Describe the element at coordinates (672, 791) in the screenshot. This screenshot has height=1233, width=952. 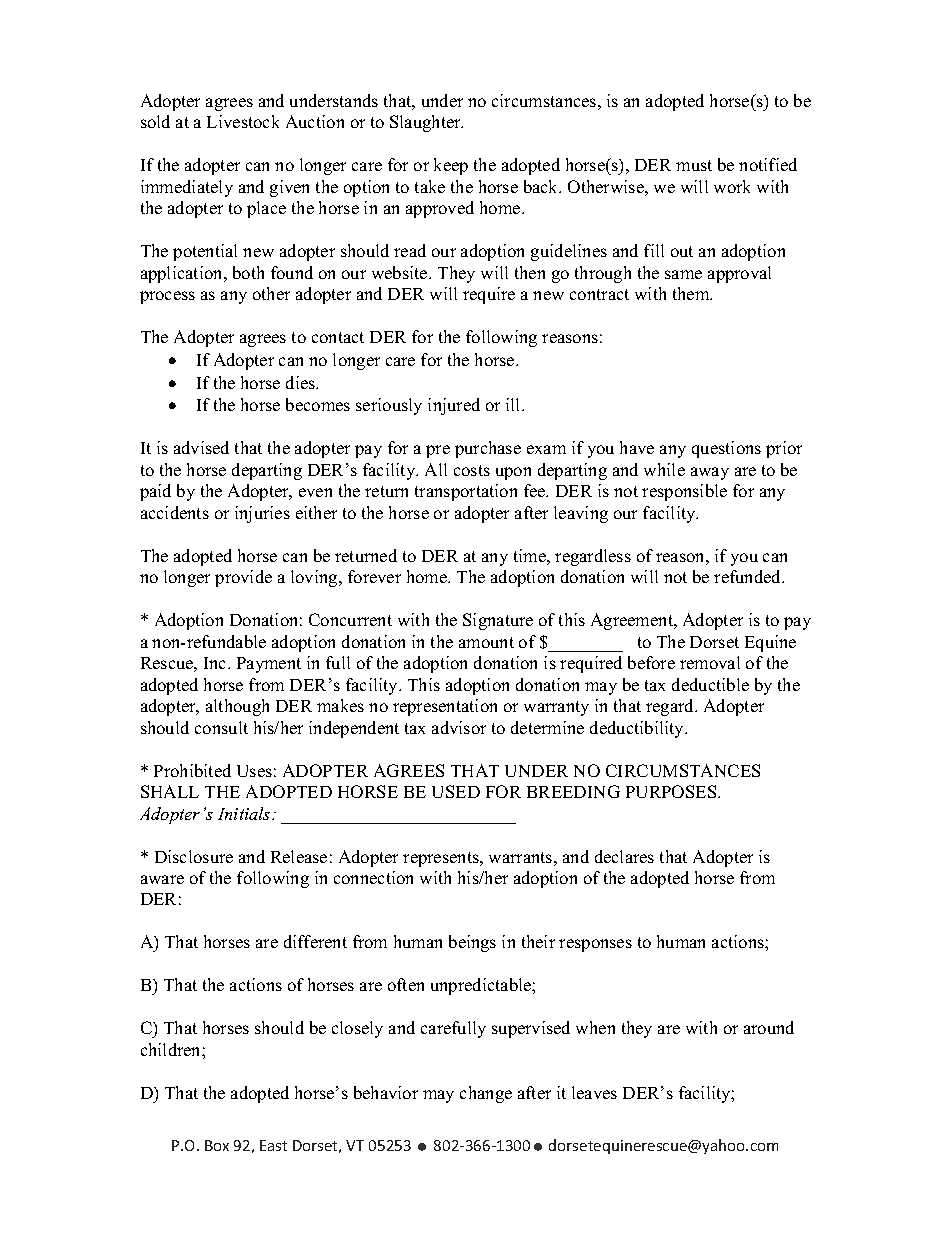
I see `PURPOSES` at that location.
